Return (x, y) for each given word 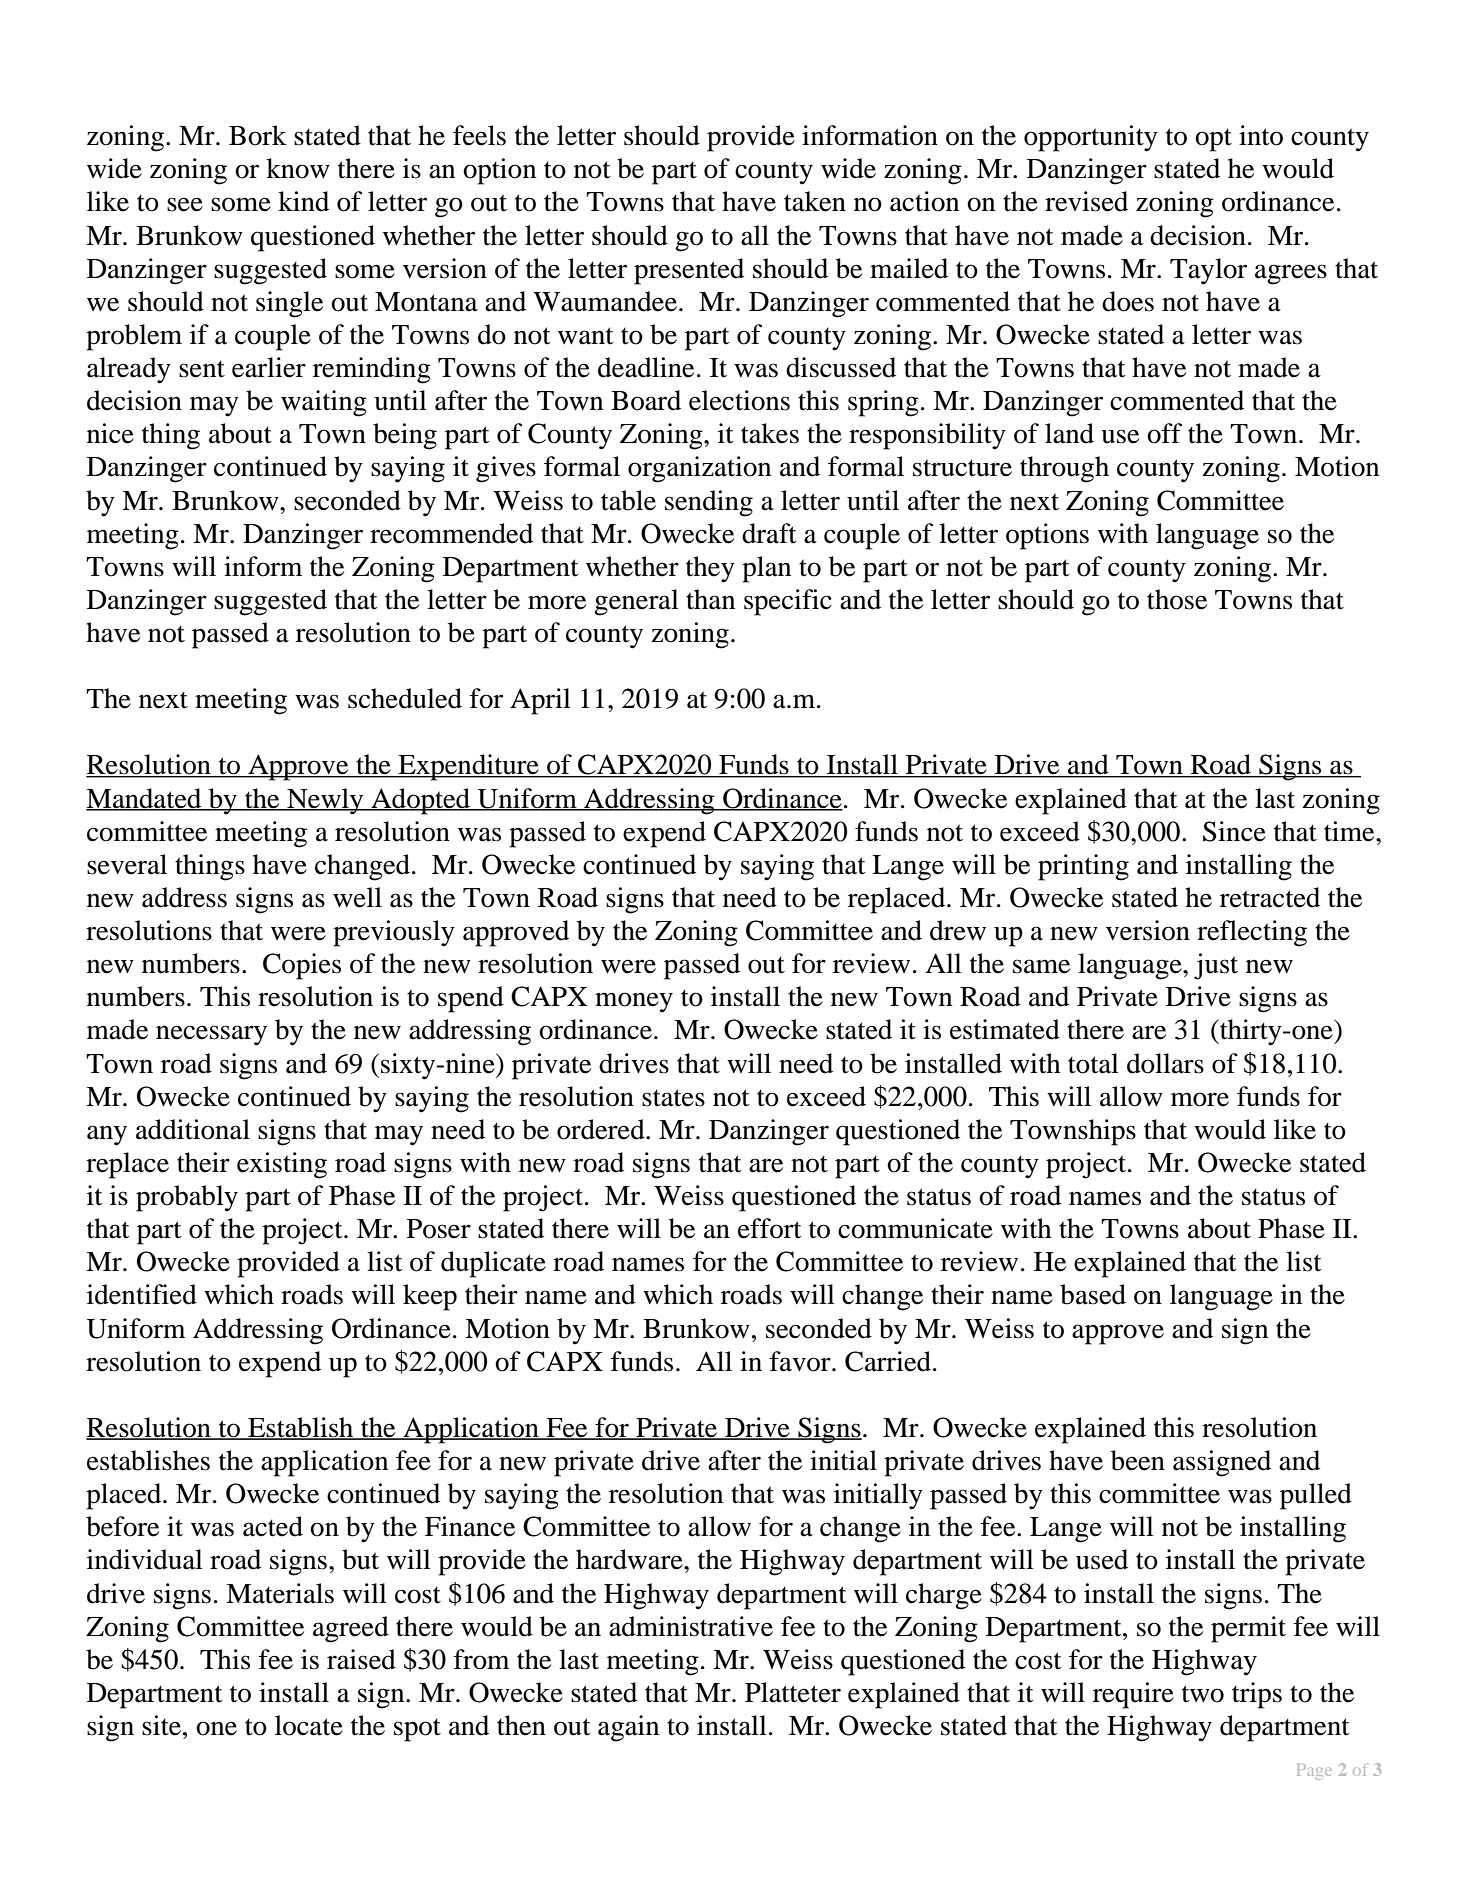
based (1093, 1294)
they (710, 569)
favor (801, 1361)
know (298, 168)
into (1261, 135)
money (634, 1002)
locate (309, 1725)
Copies (302, 966)
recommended (451, 533)
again (628, 1728)
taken (815, 201)
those (1177, 599)
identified (142, 1294)
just (1216, 966)
